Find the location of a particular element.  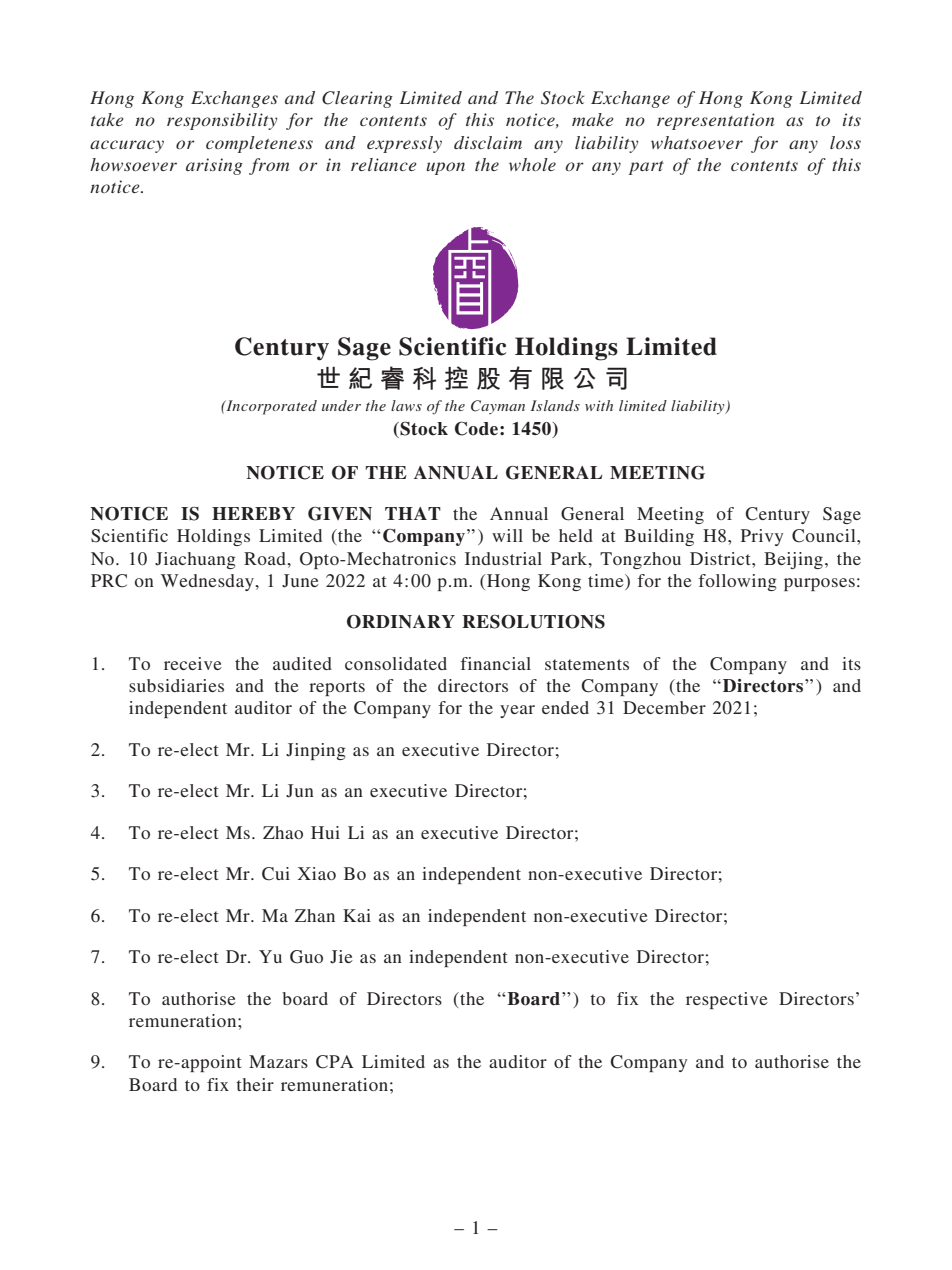

their is located at coordinates (255, 1084).
